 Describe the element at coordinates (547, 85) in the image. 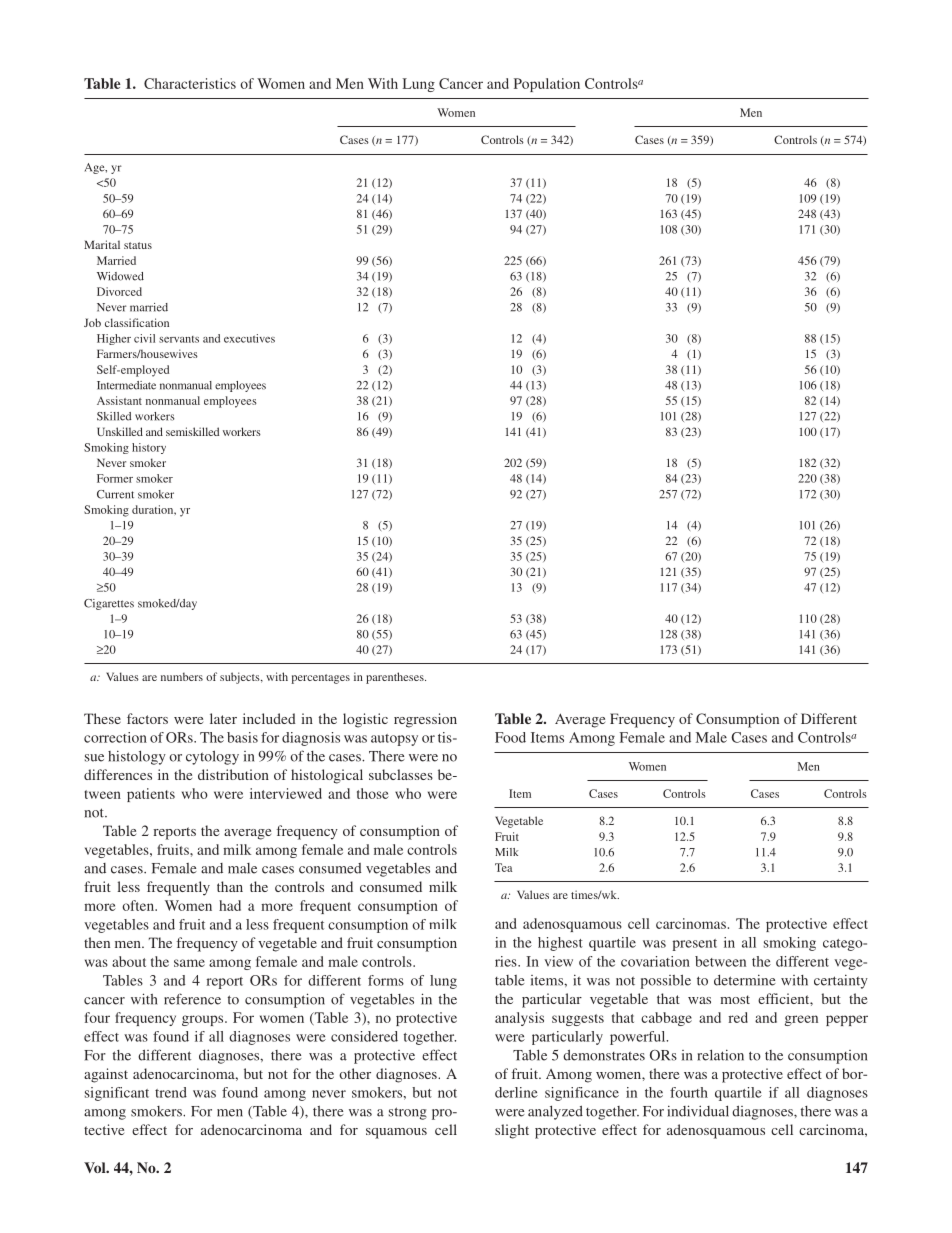

I see `Population` at that location.
